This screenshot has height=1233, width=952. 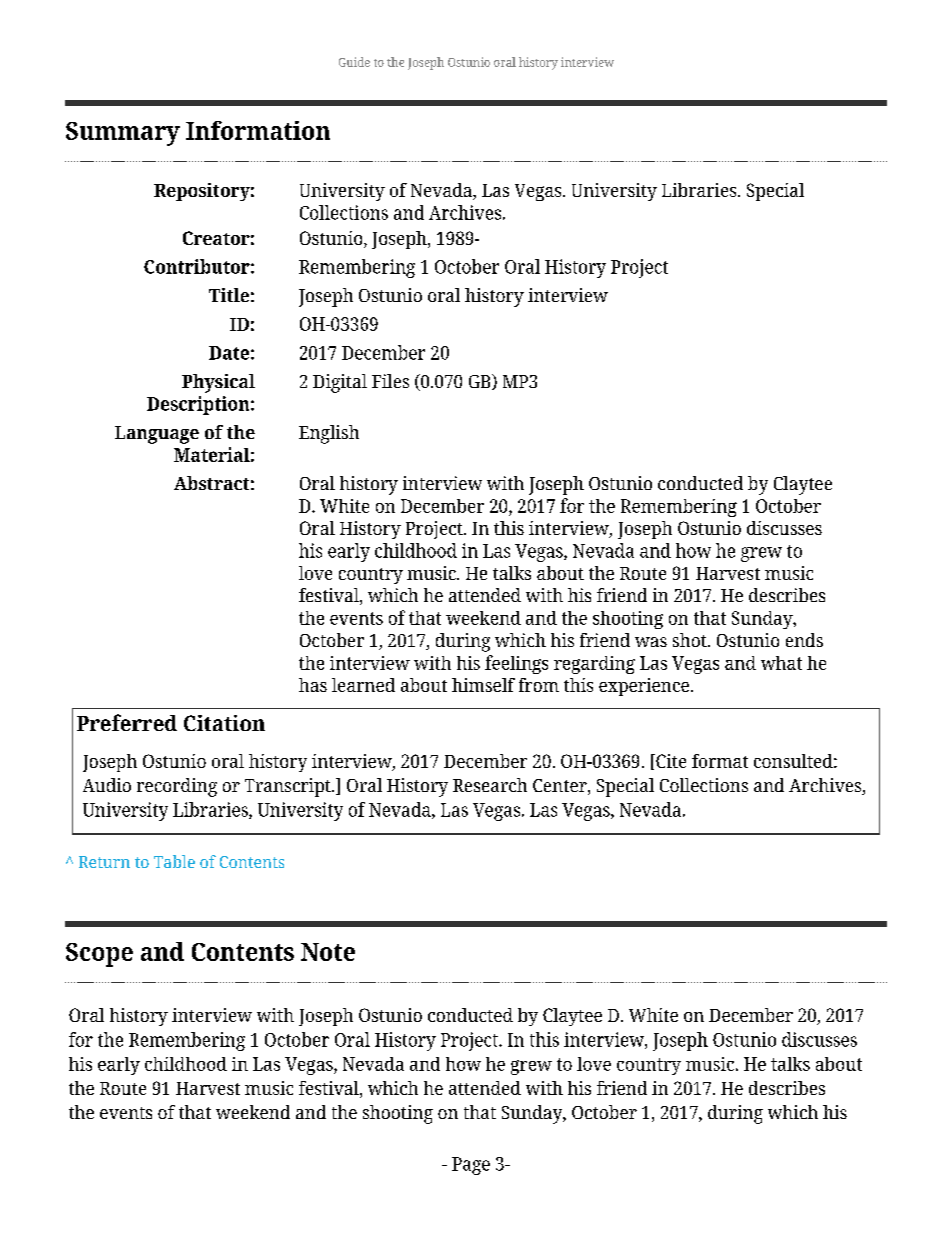 I want to click on Scope, so click(x=99, y=955).
